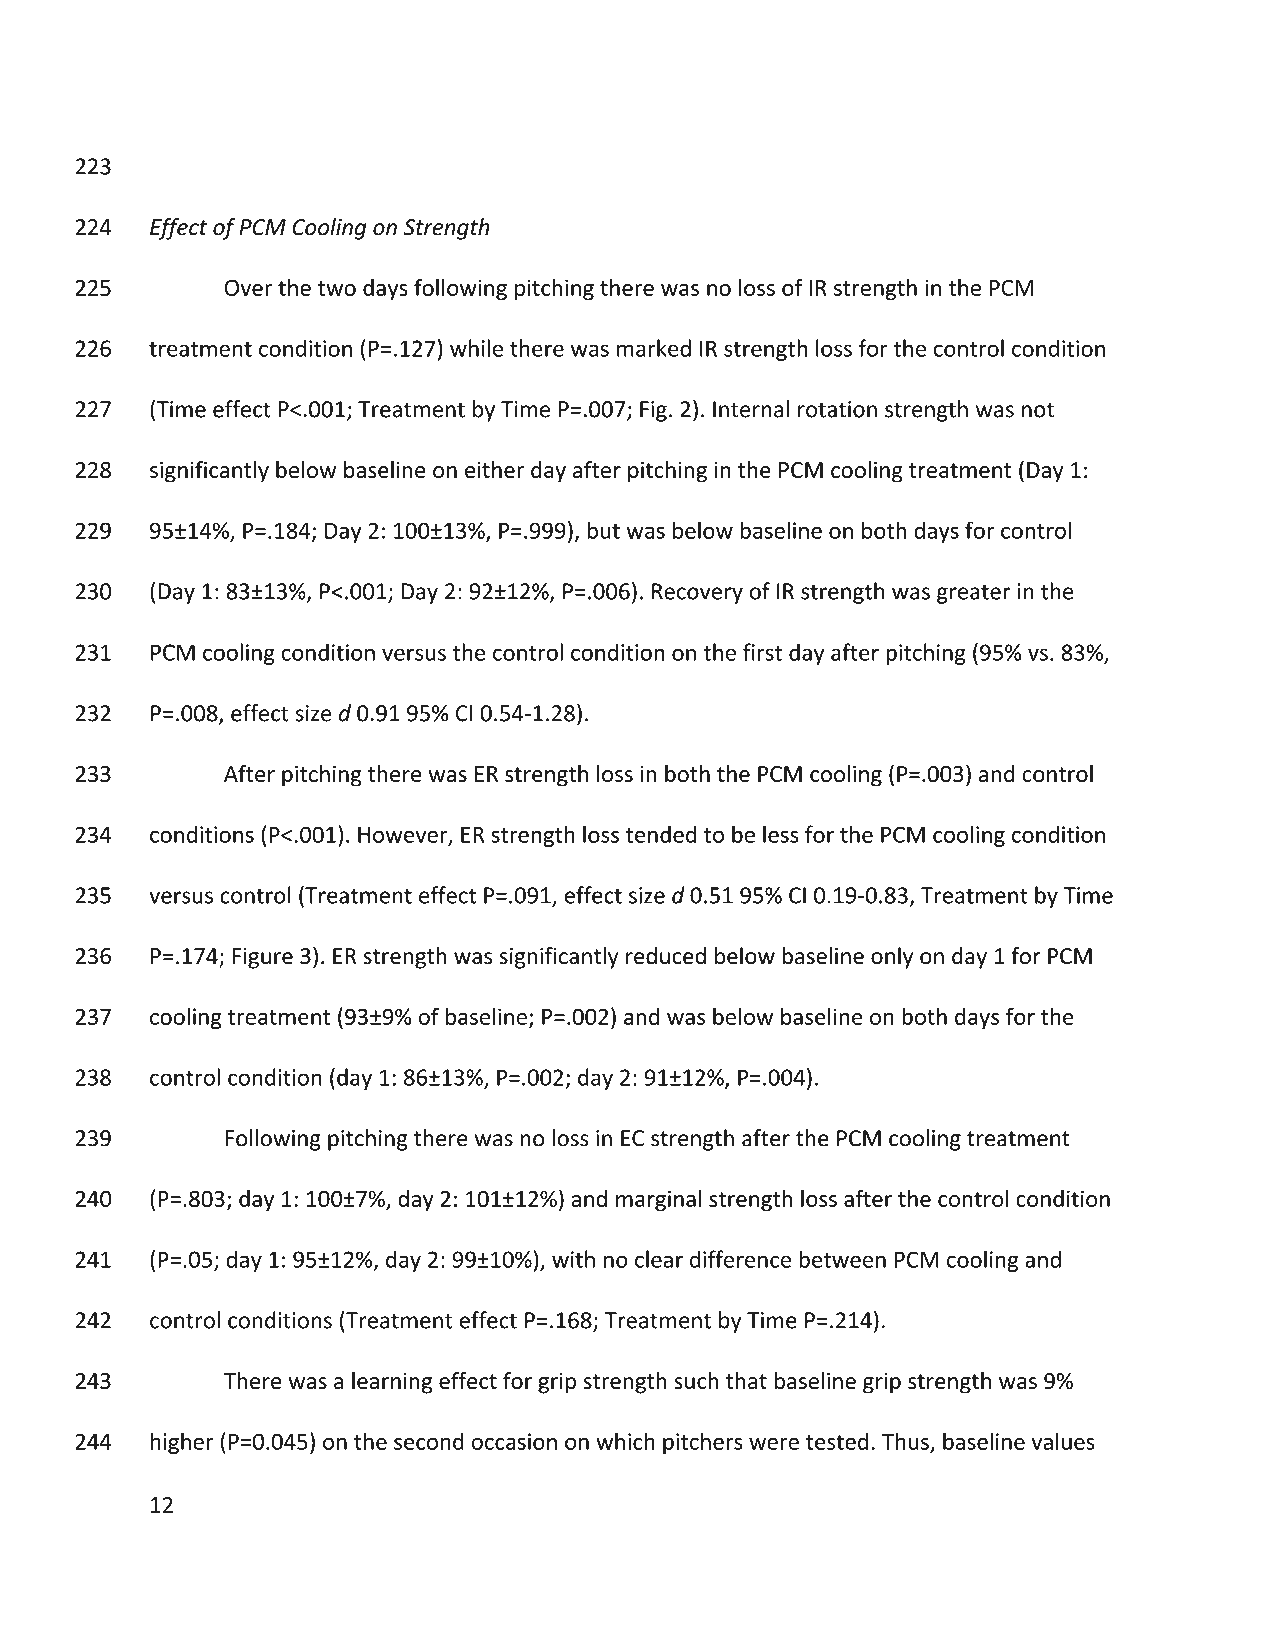 The image size is (1269, 1642). I want to click on learning, so click(392, 1383).
